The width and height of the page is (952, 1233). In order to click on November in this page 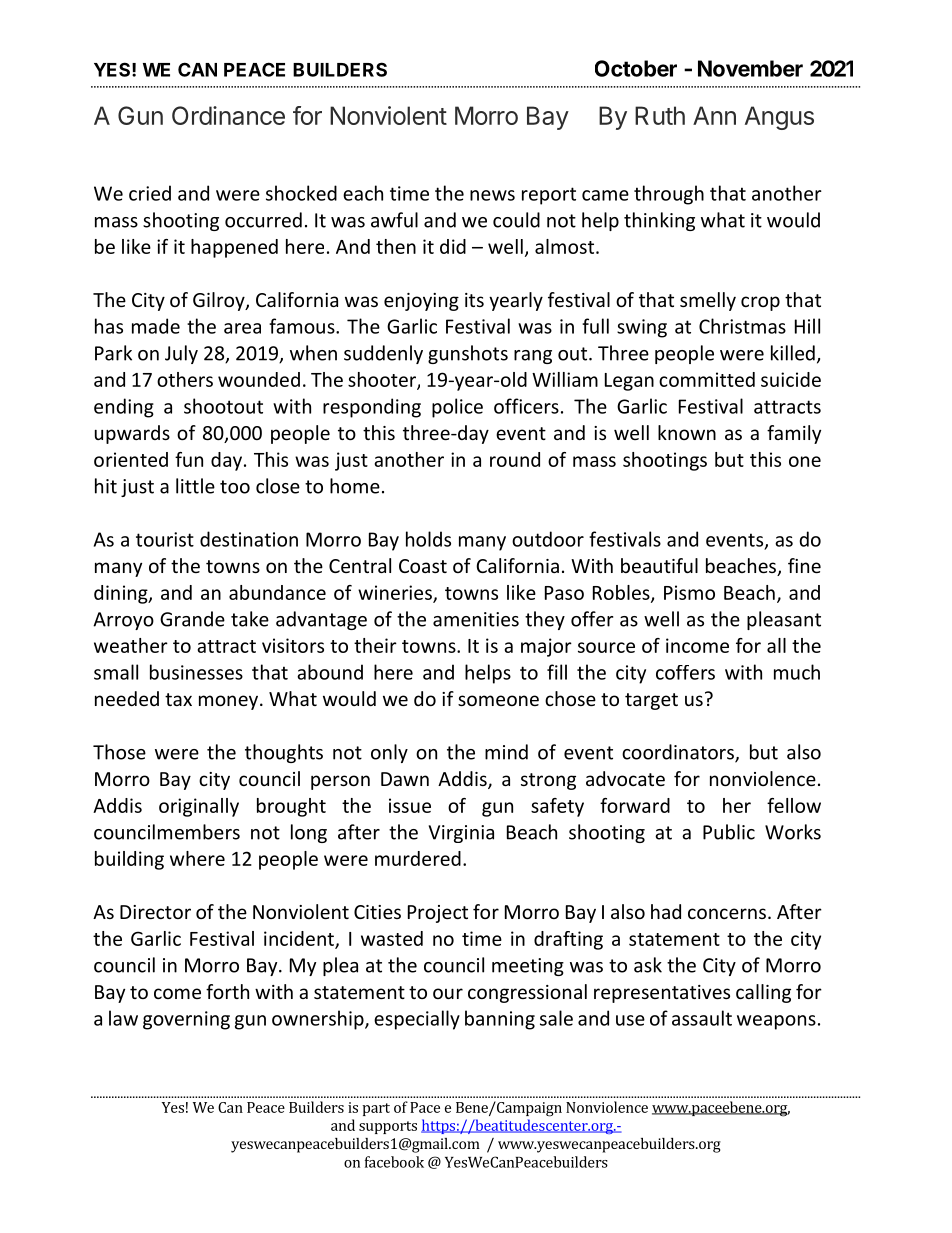, I will do `click(750, 68)`.
